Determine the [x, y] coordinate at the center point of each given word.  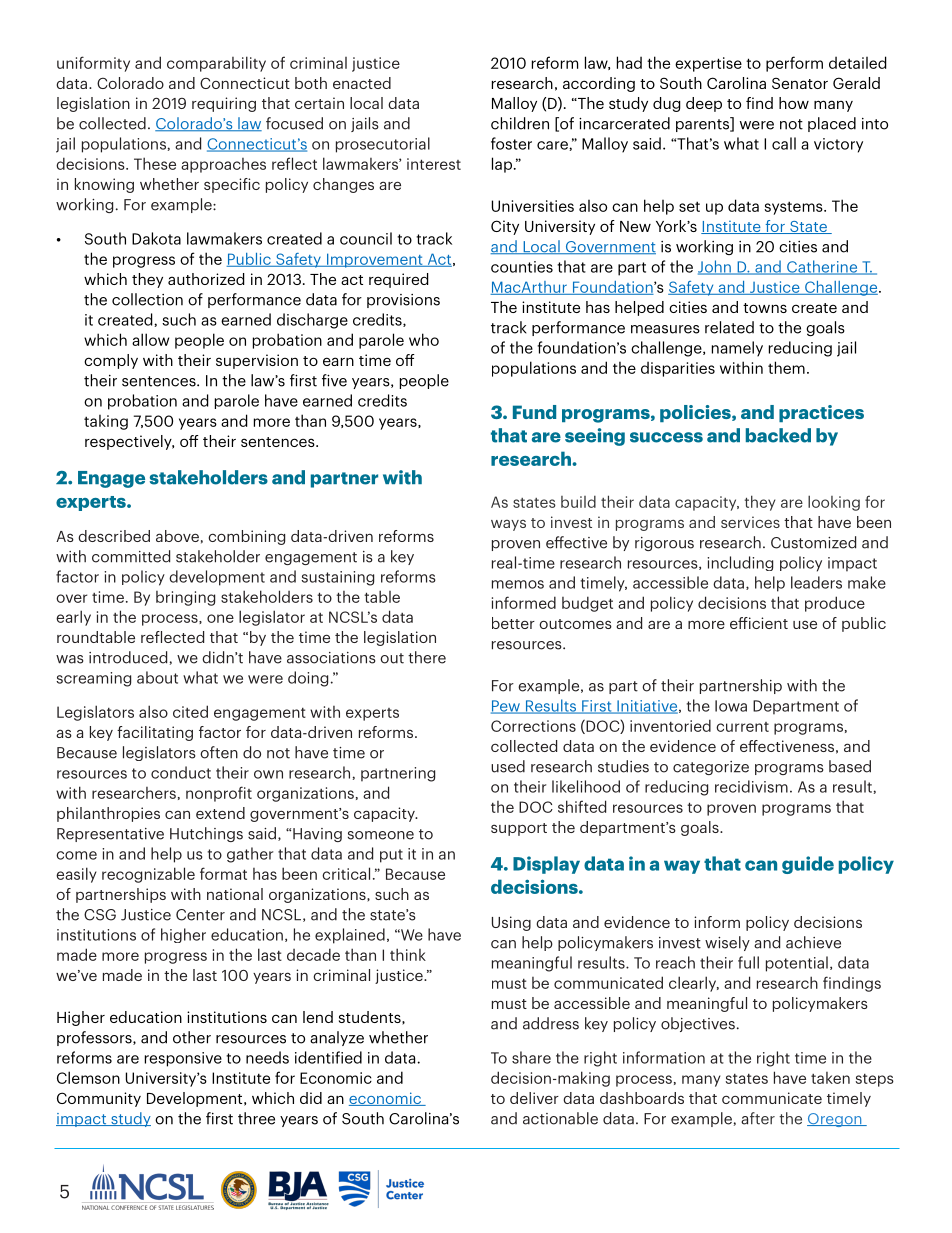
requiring [224, 104]
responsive [183, 1059]
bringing [185, 598]
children [520, 123]
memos [518, 584]
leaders [816, 582]
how [794, 103]
